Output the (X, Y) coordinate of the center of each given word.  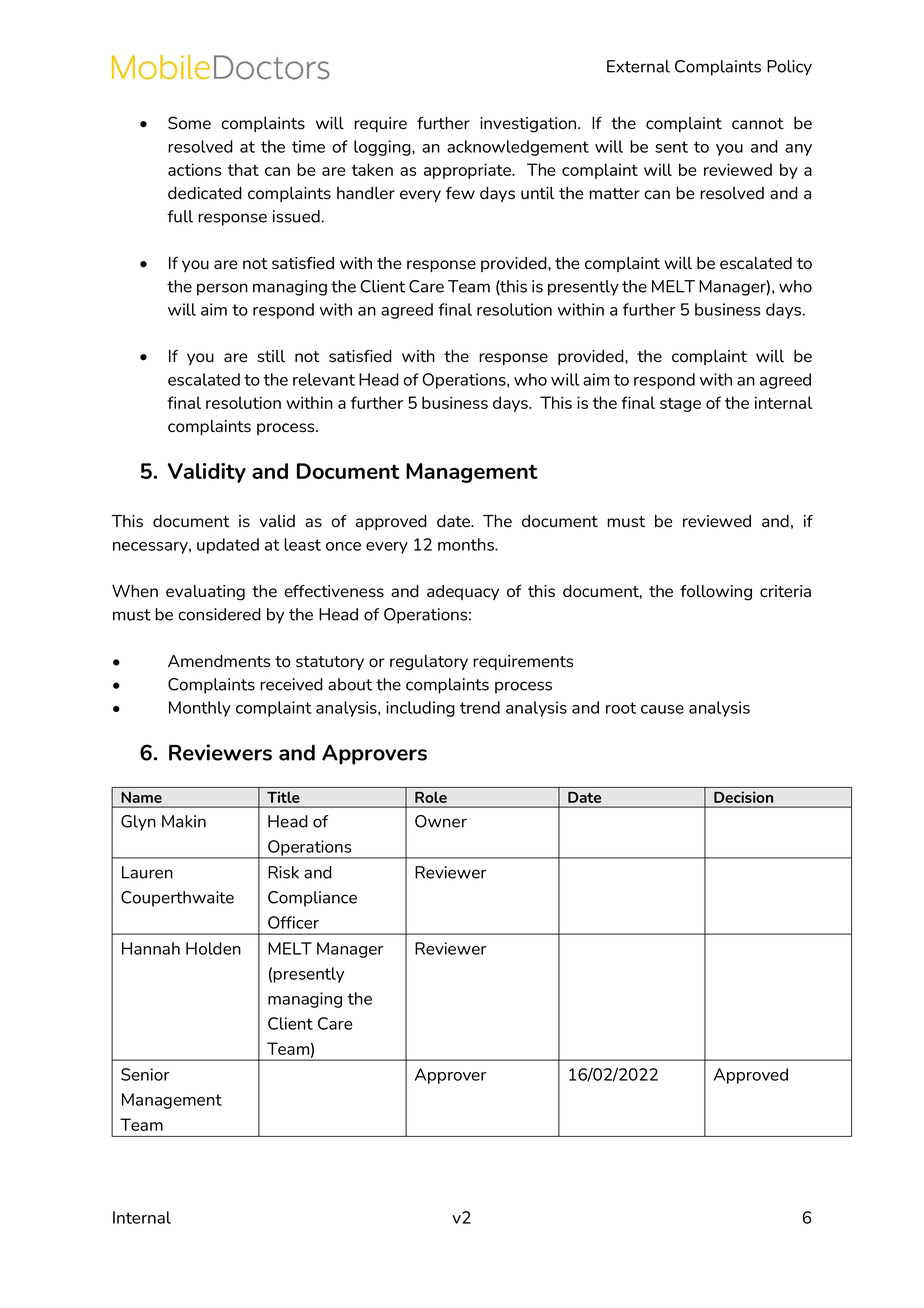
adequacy (463, 592)
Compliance (312, 899)
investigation (529, 125)
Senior (145, 1074)
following (716, 593)
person (222, 289)
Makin (184, 821)
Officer (293, 922)
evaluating (205, 593)
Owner (441, 821)
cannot (758, 124)
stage (680, 405)
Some (189, 123)
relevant (324, 379)
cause (662, 709)
